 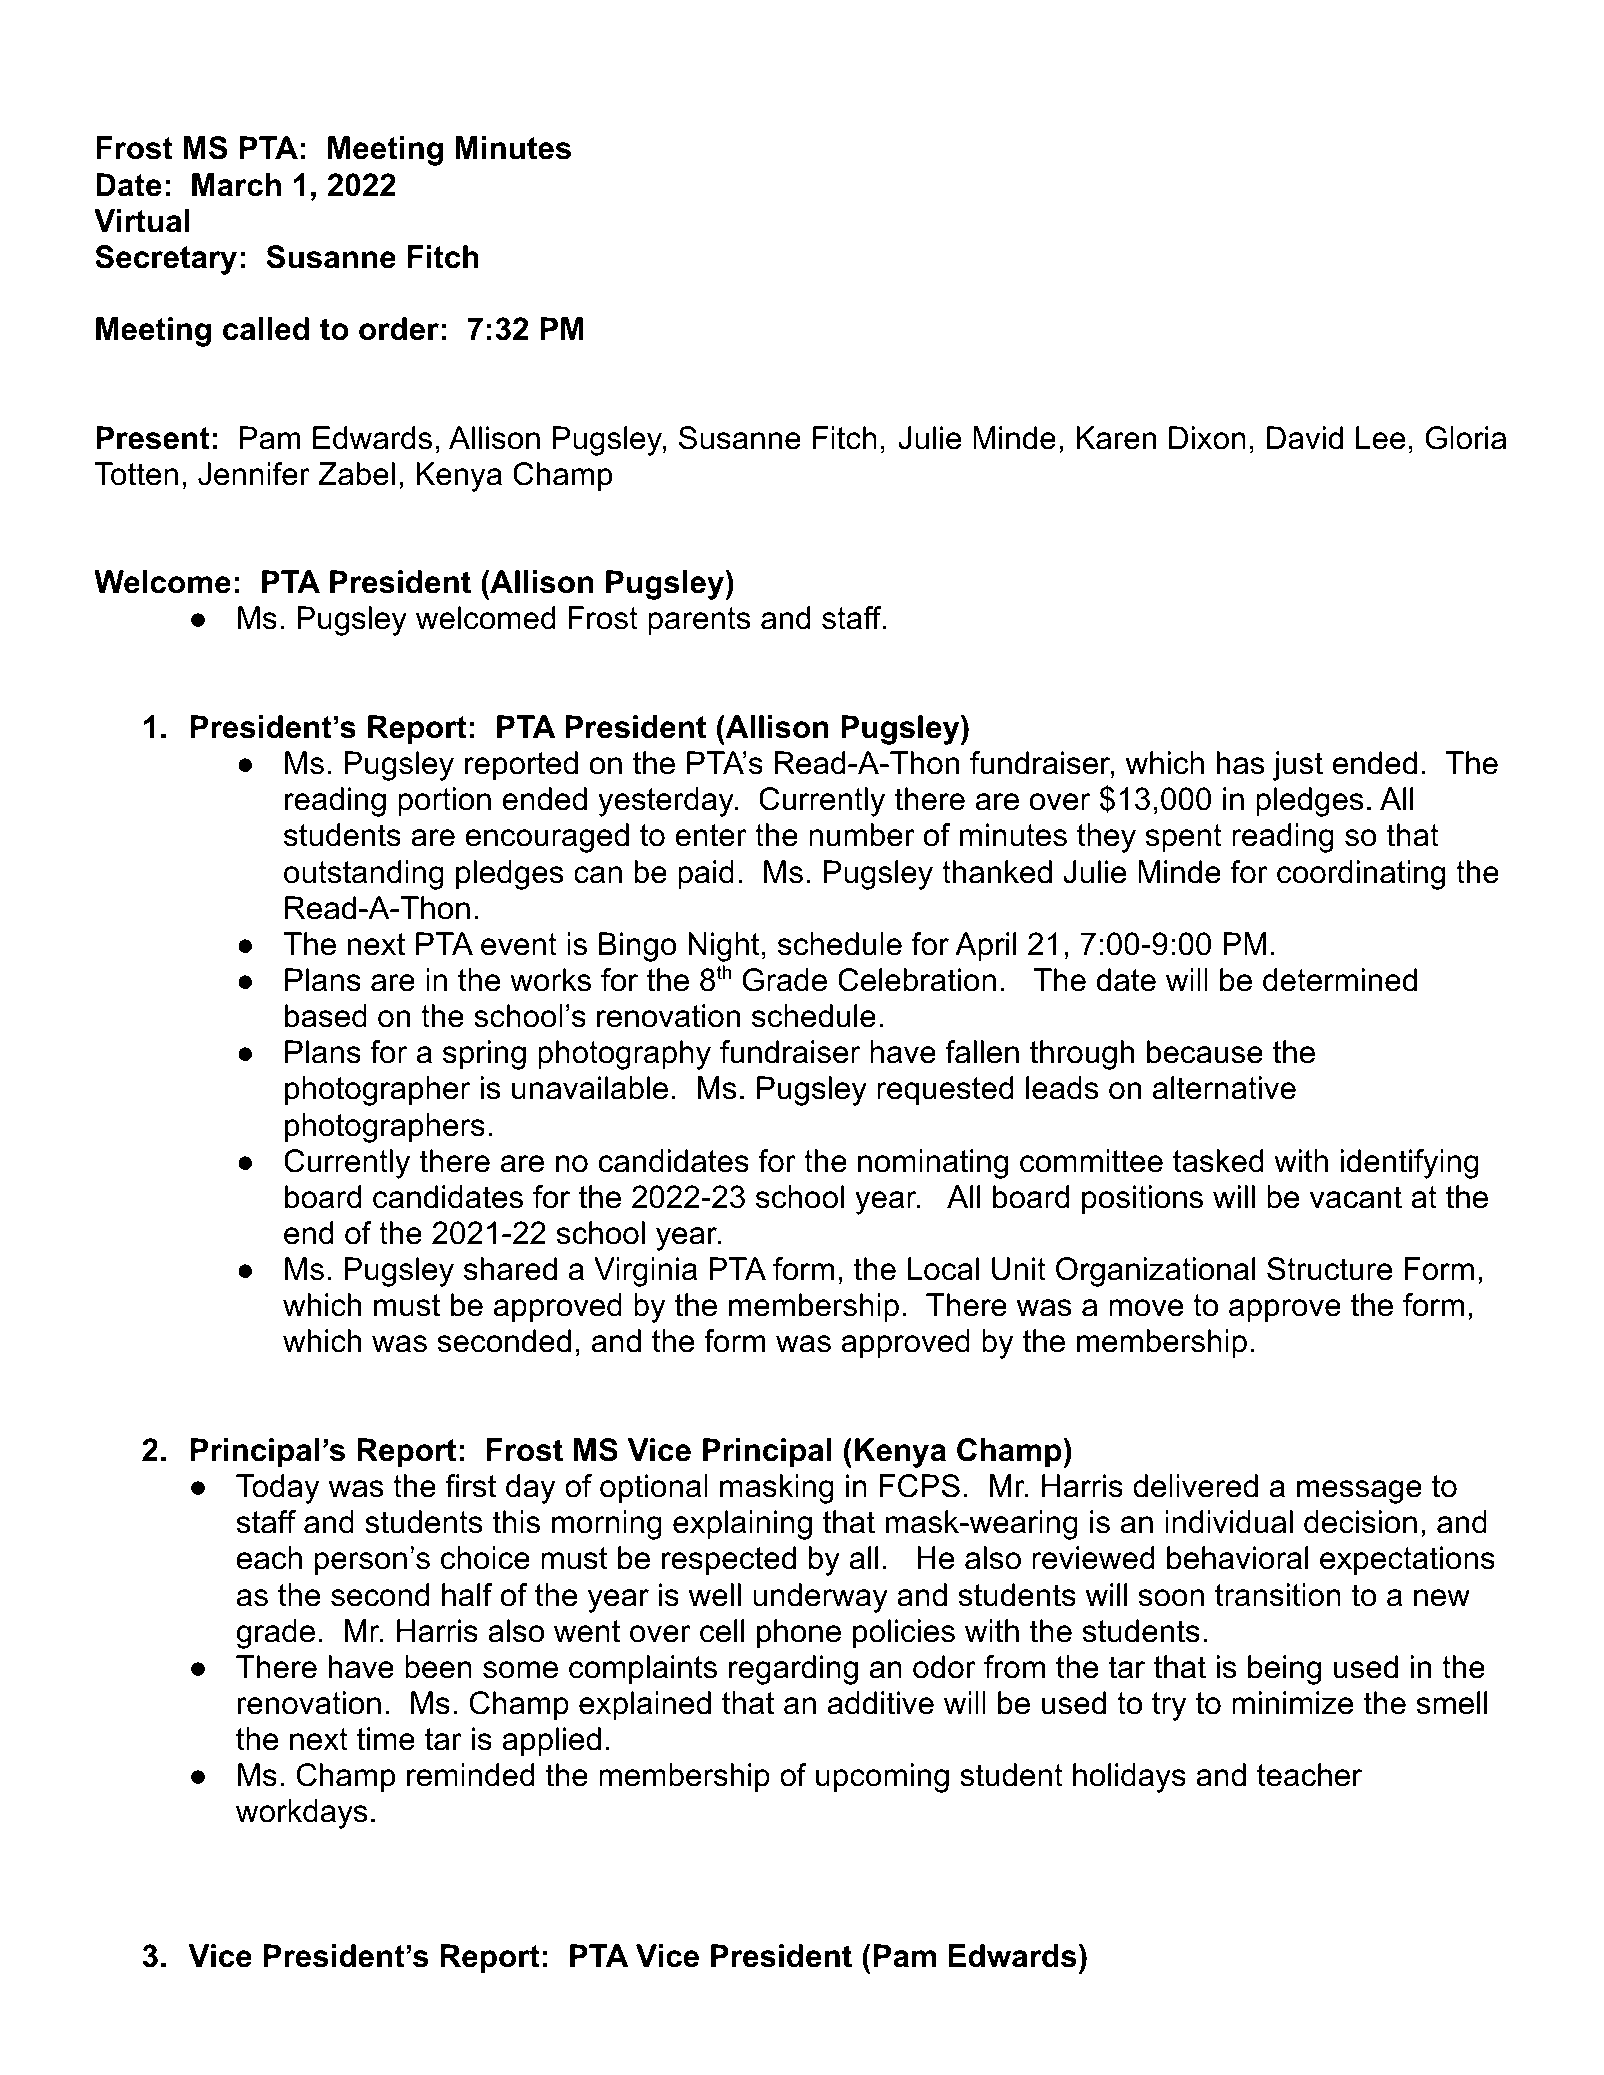 I want to click on just, so click(x=1298, y=766).
